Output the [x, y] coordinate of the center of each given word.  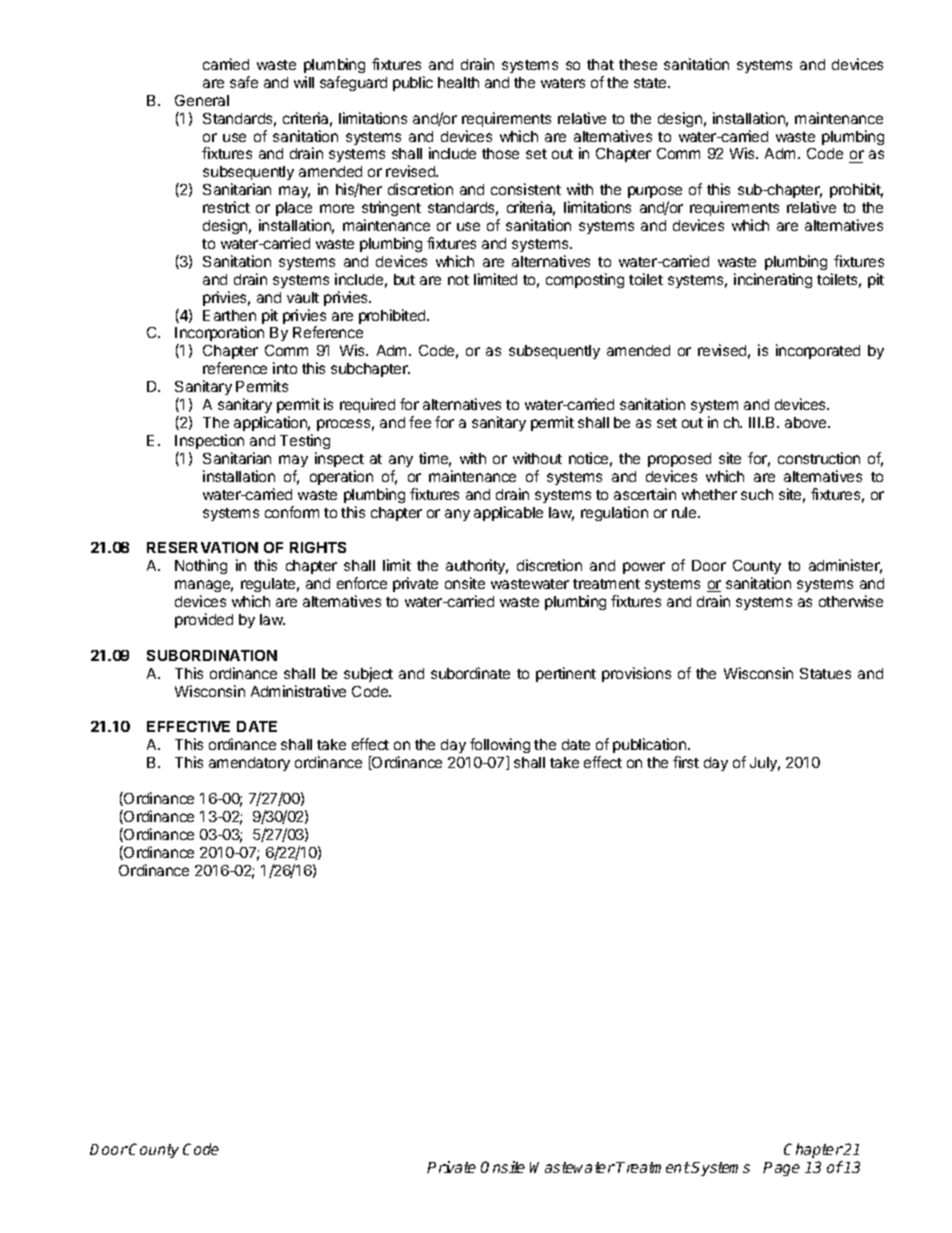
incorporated [818, 351]
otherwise [851, 601]
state [651, 83]
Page [781, 1169]
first [686, 762]
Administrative [298, 691]
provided [204, 620]
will [304, 82]
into [285, 368]
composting [585, 280]
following [500, 747]
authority [477, 568]
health [458, 82]
